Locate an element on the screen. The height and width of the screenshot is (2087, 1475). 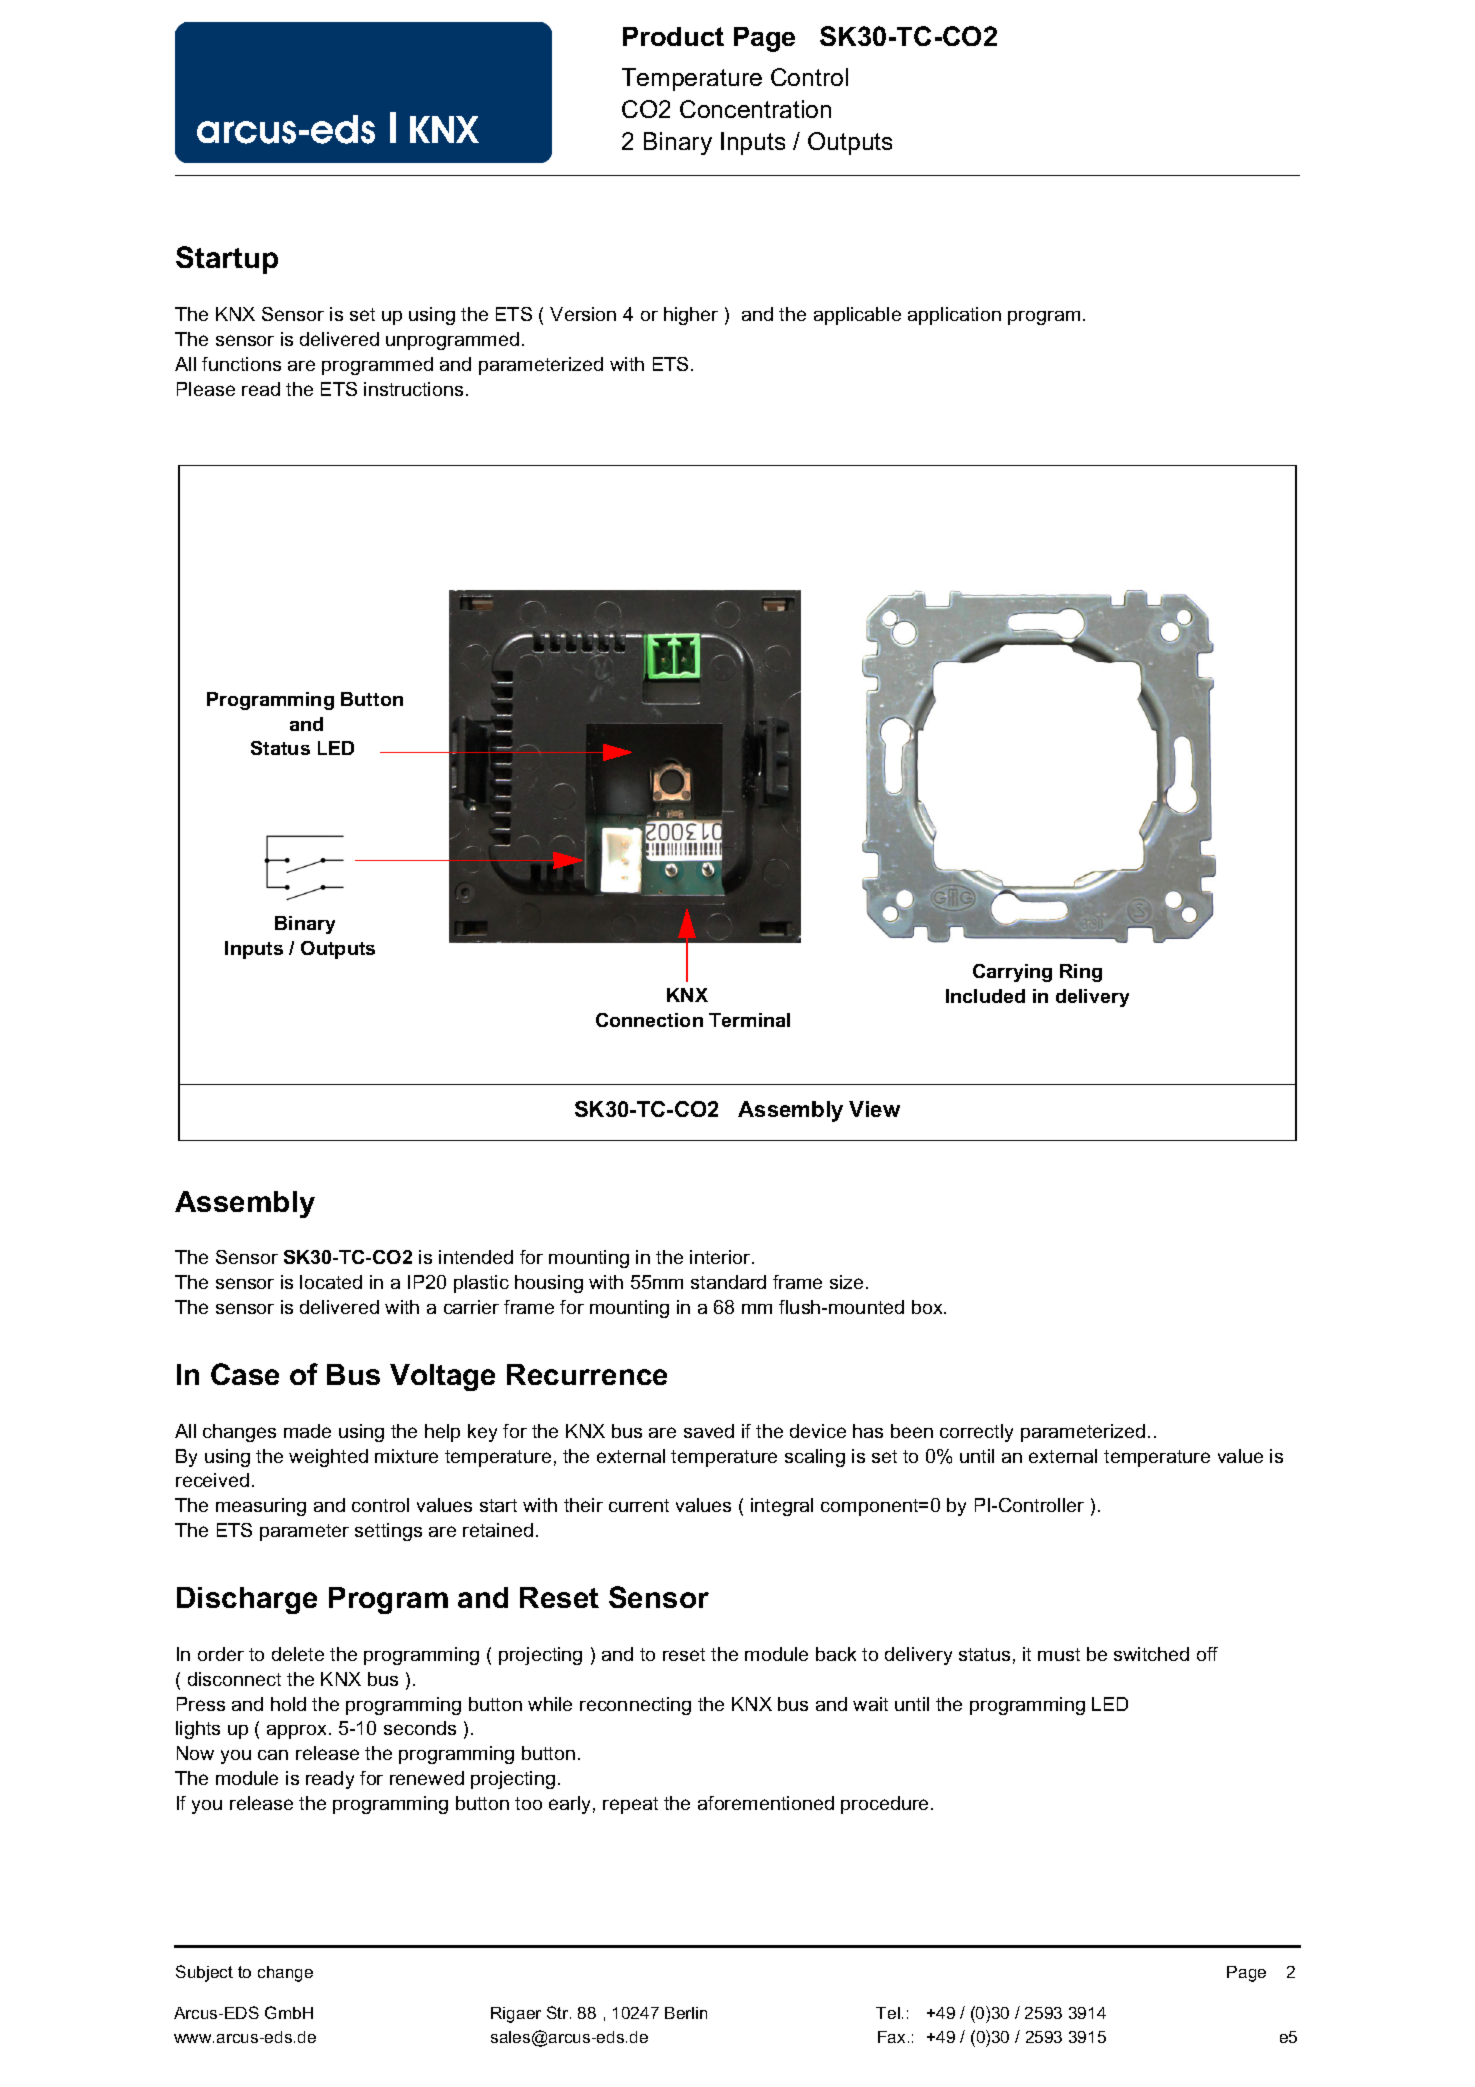
application is located at coordinates (954, 316).
